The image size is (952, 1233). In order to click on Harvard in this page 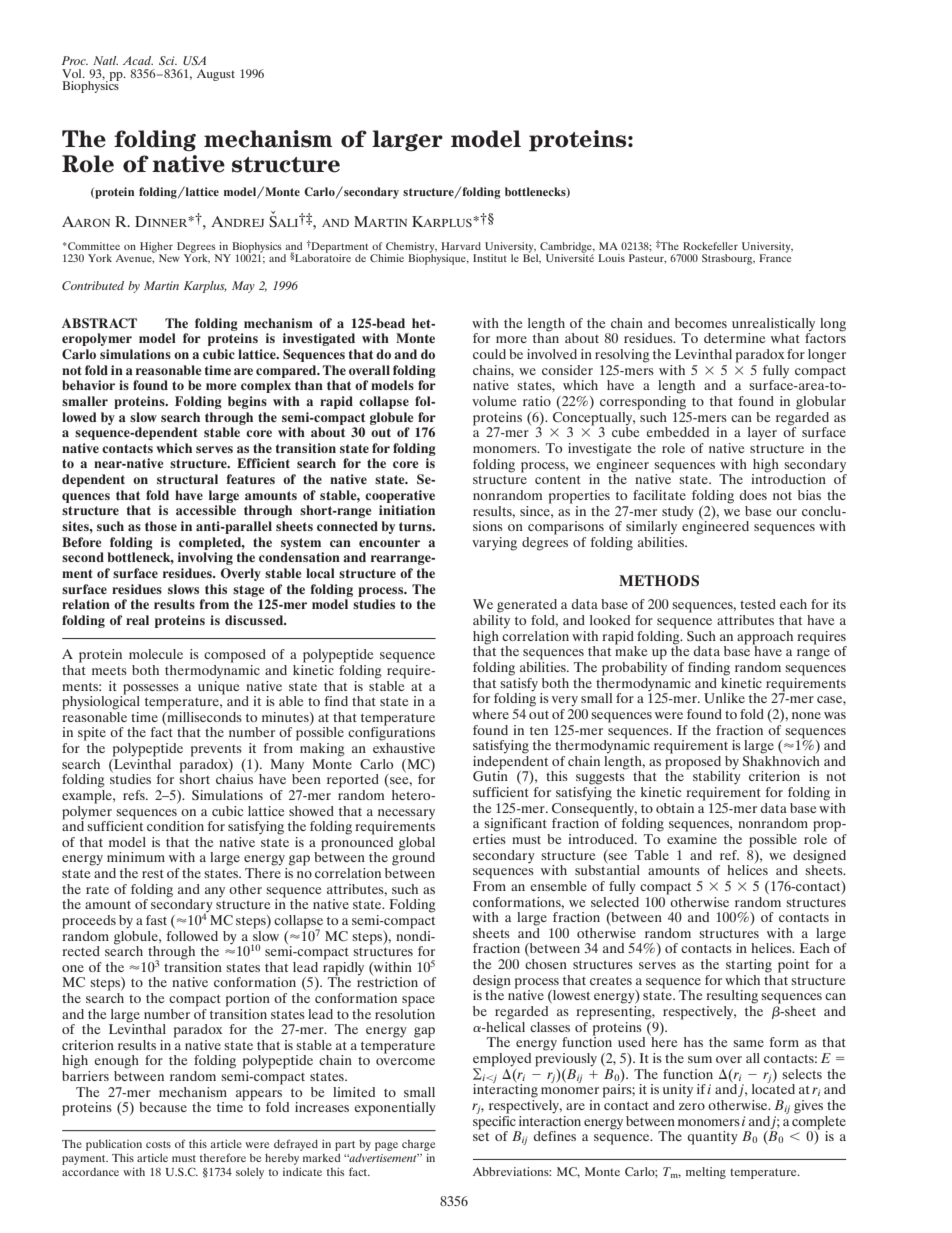, I will do `click(461, 246)`.
